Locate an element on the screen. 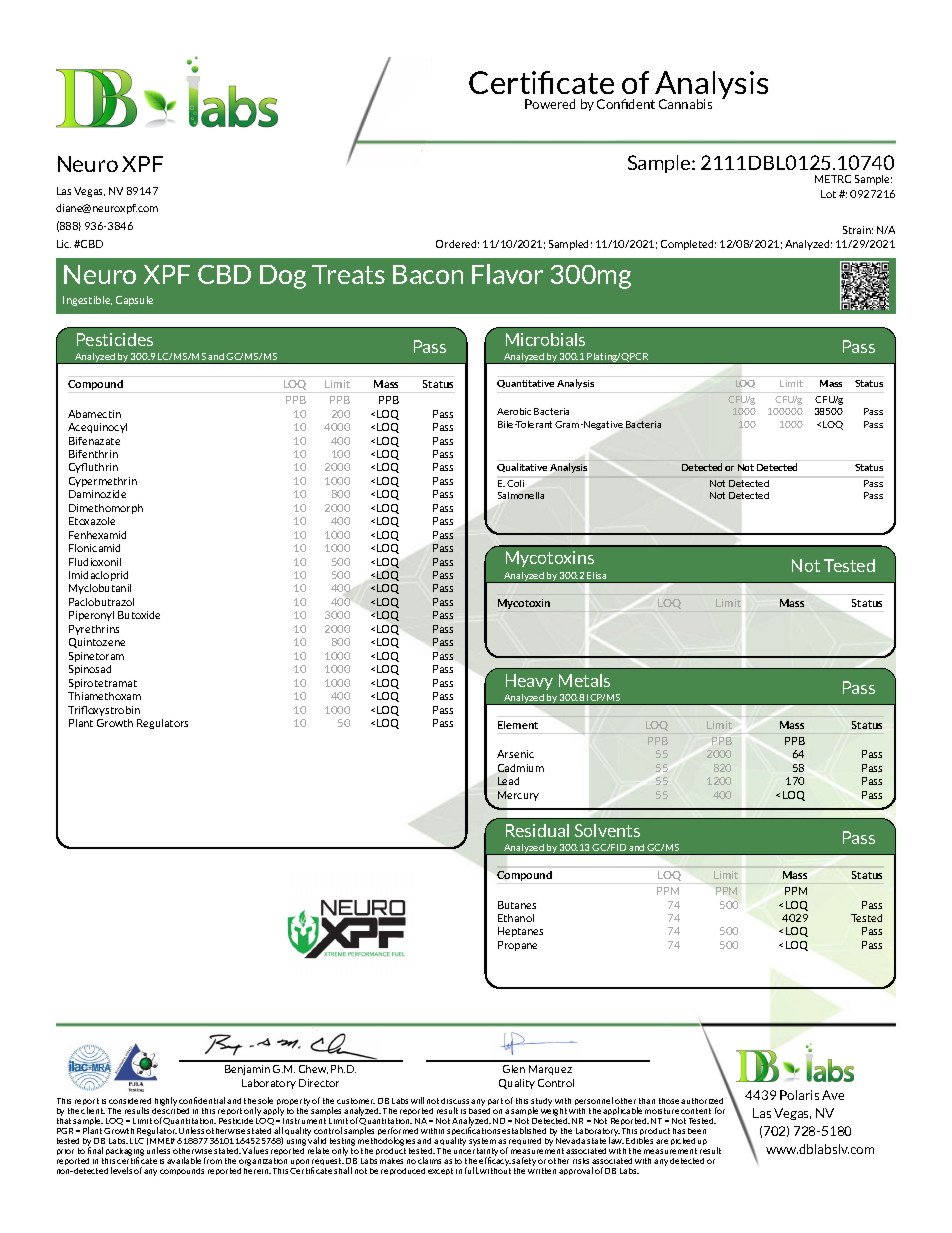  LLC is located at coordinates (137, 1141).
